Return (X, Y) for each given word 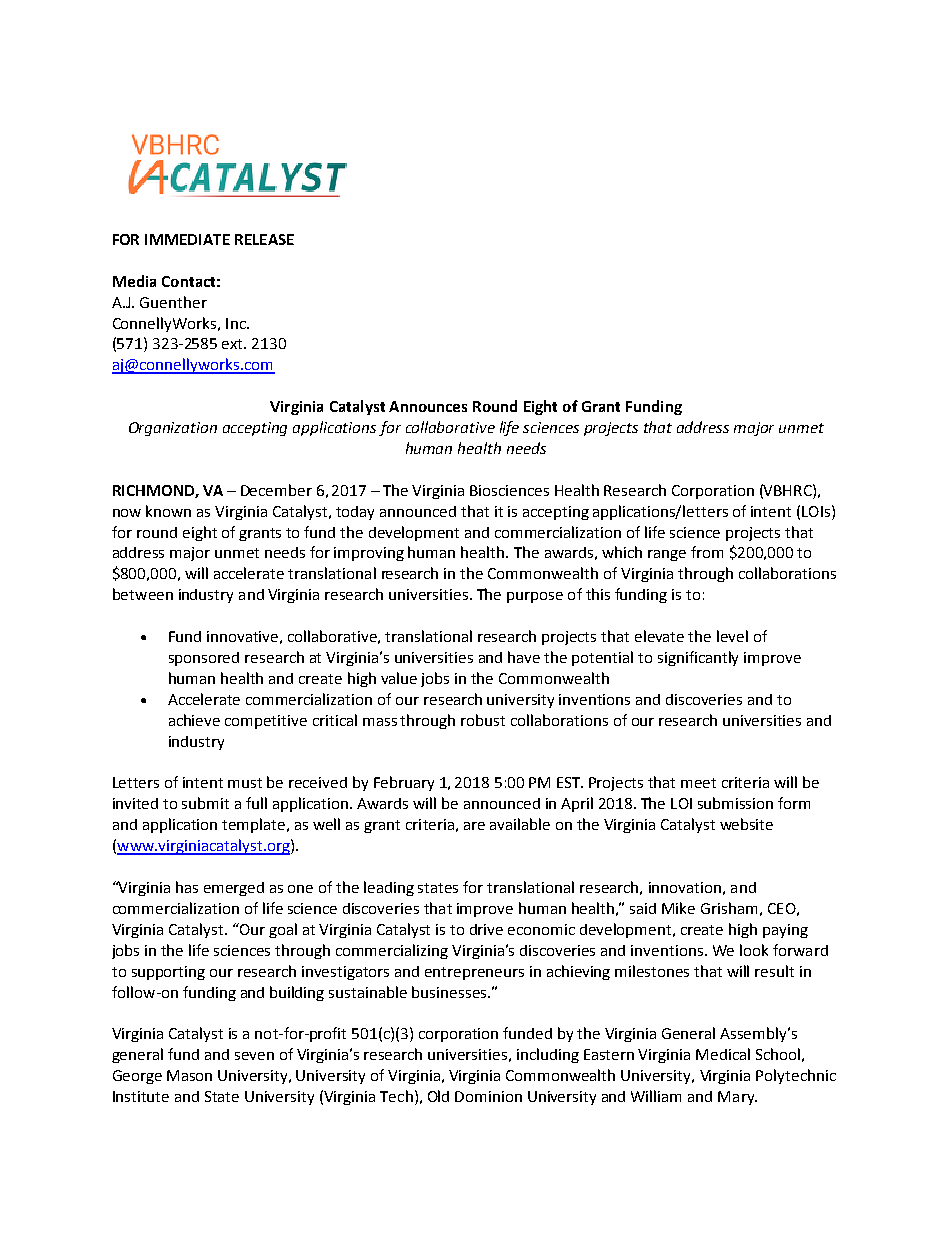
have (524, 657)
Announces (428, 406)
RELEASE (264, 239)
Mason (189, 1075)
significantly (698, 658)
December (276, 490)
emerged (234, 889)
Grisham (729, 908)
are (474, 826)
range (667, 555)
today (355, 513)
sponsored (204, 659)
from (707, 552)
